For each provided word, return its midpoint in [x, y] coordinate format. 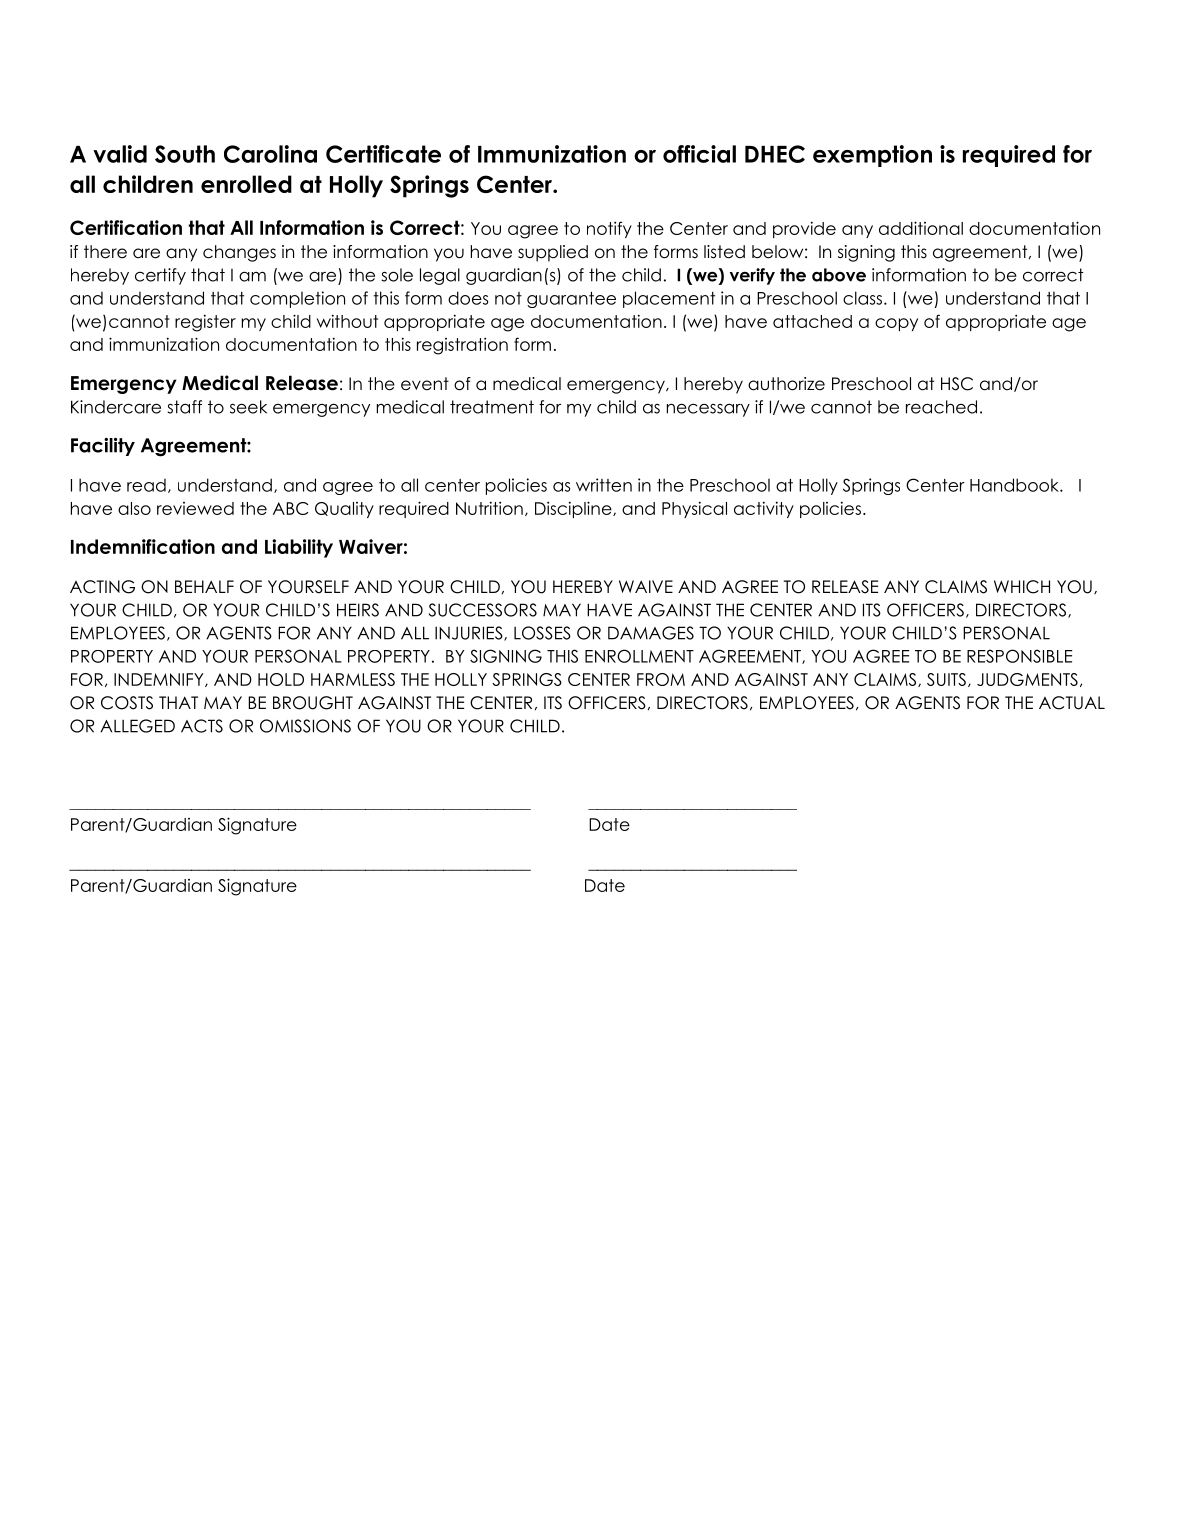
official [699, 154]
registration [462, 346]
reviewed [195, 508]
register [205, 323]
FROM [661, 679]
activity [764, 509]
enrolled [246, 184]
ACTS [202, 726]
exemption [872, 156]
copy [896, 324]
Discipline [574, 509]
